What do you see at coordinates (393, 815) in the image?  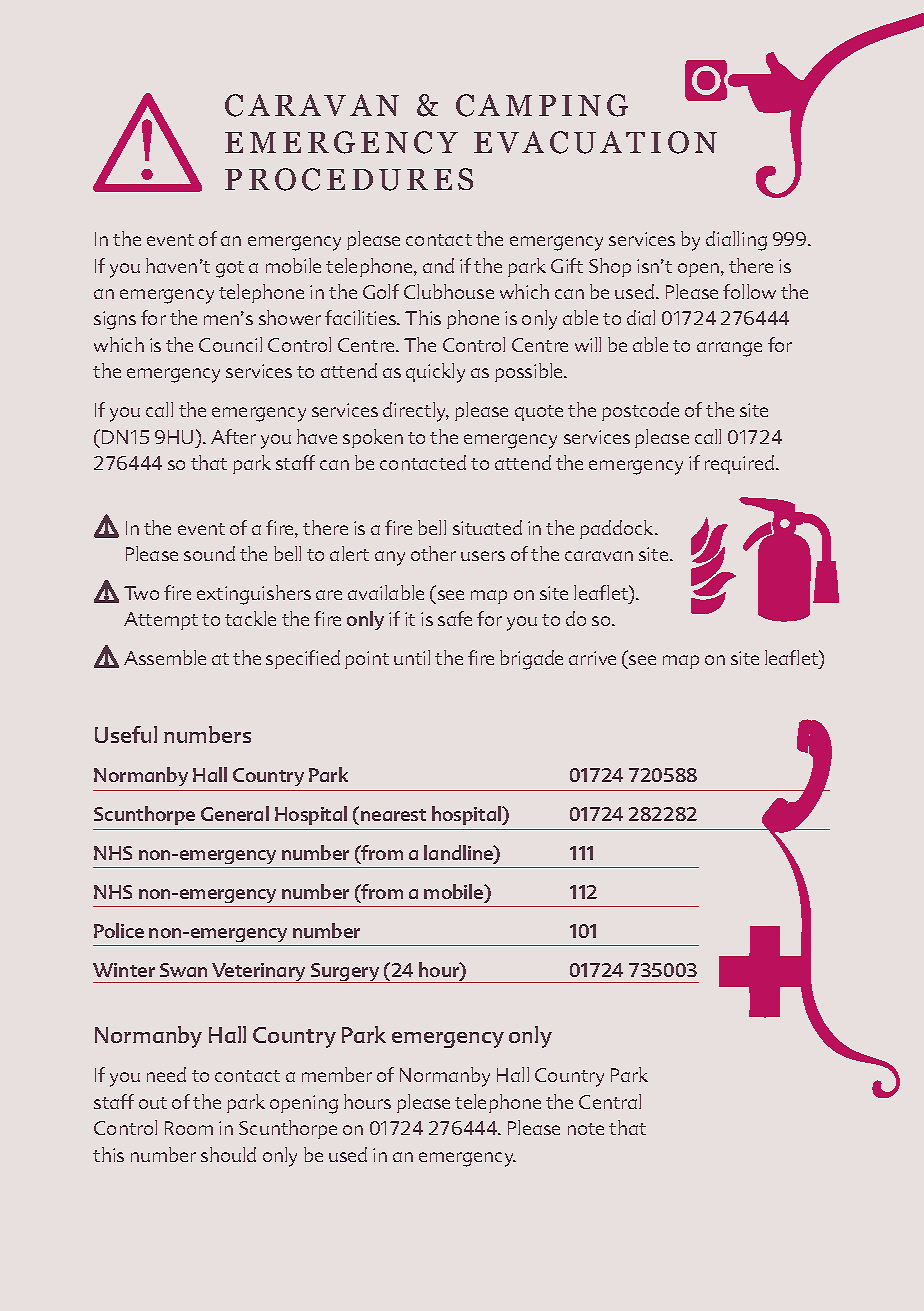 I see `nearest` at bounding box center [393, 815].
